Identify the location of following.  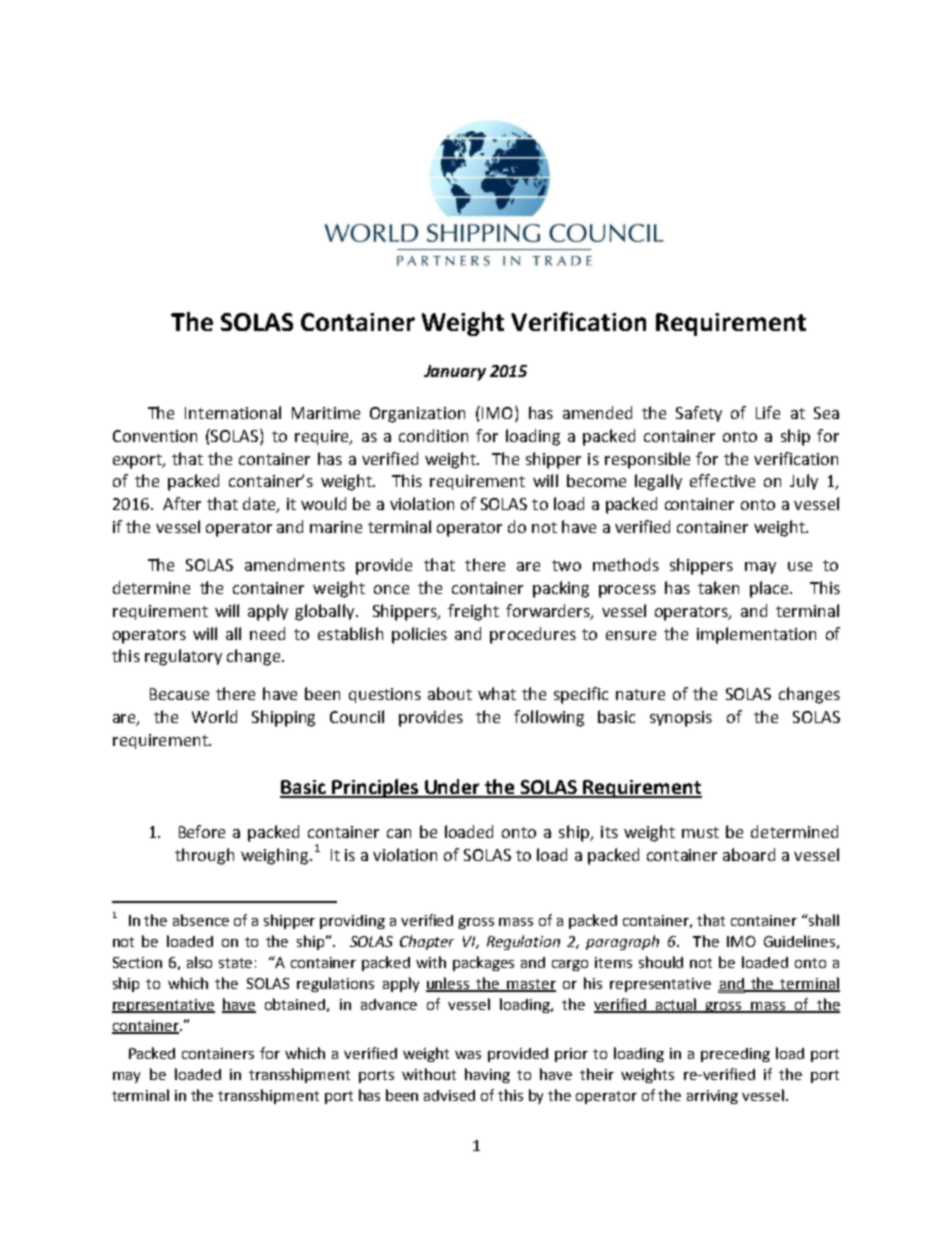
(549, 718).
